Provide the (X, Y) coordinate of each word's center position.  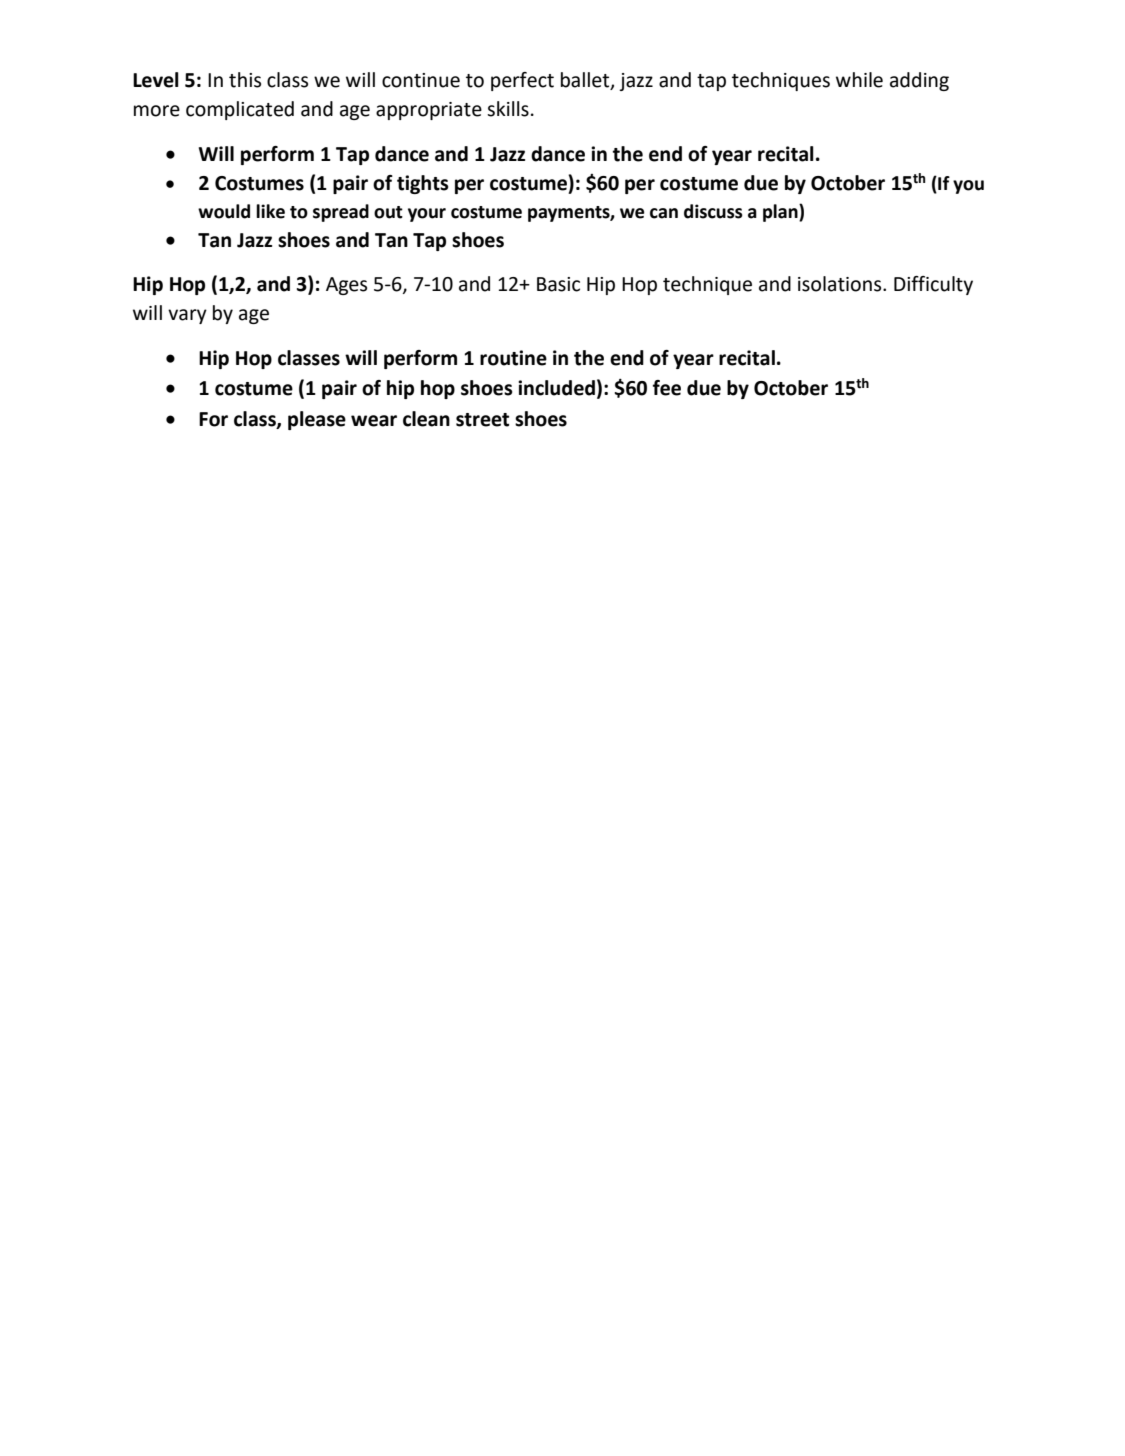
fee (667, 388)
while (859, 80)
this (245, 80)
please (317, 420)
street (482, 420)
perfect (522, 81)
